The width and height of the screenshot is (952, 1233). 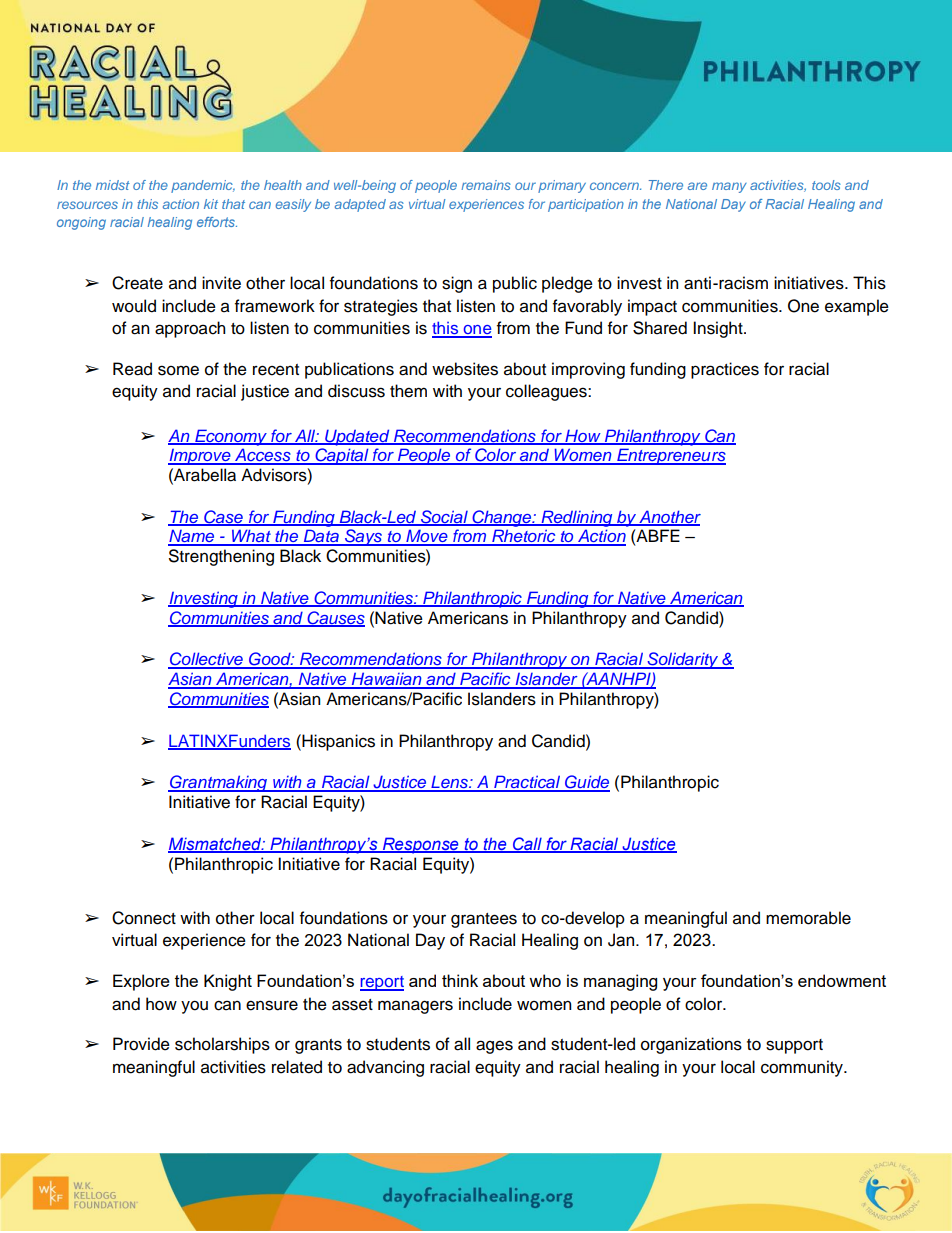 I want to click on remains, so click(x=486, y=185).
